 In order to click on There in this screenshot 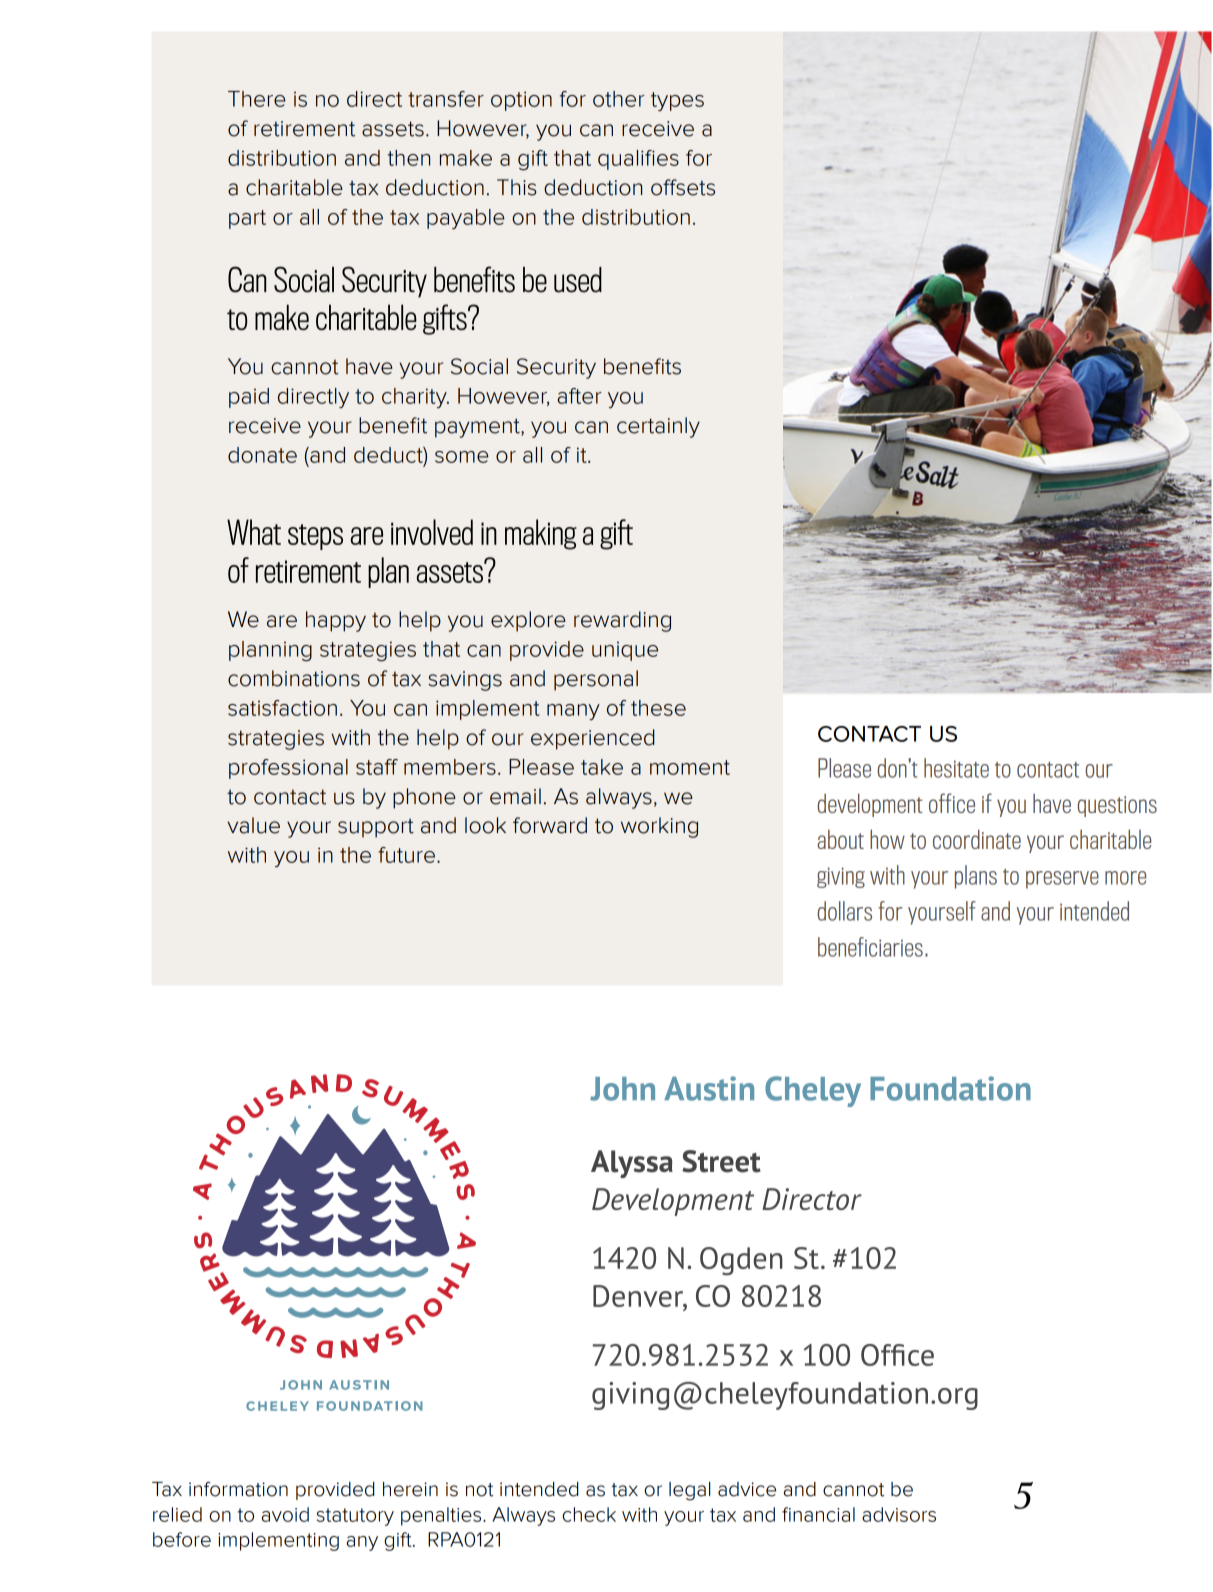, I will do `click(257, 99)`.
